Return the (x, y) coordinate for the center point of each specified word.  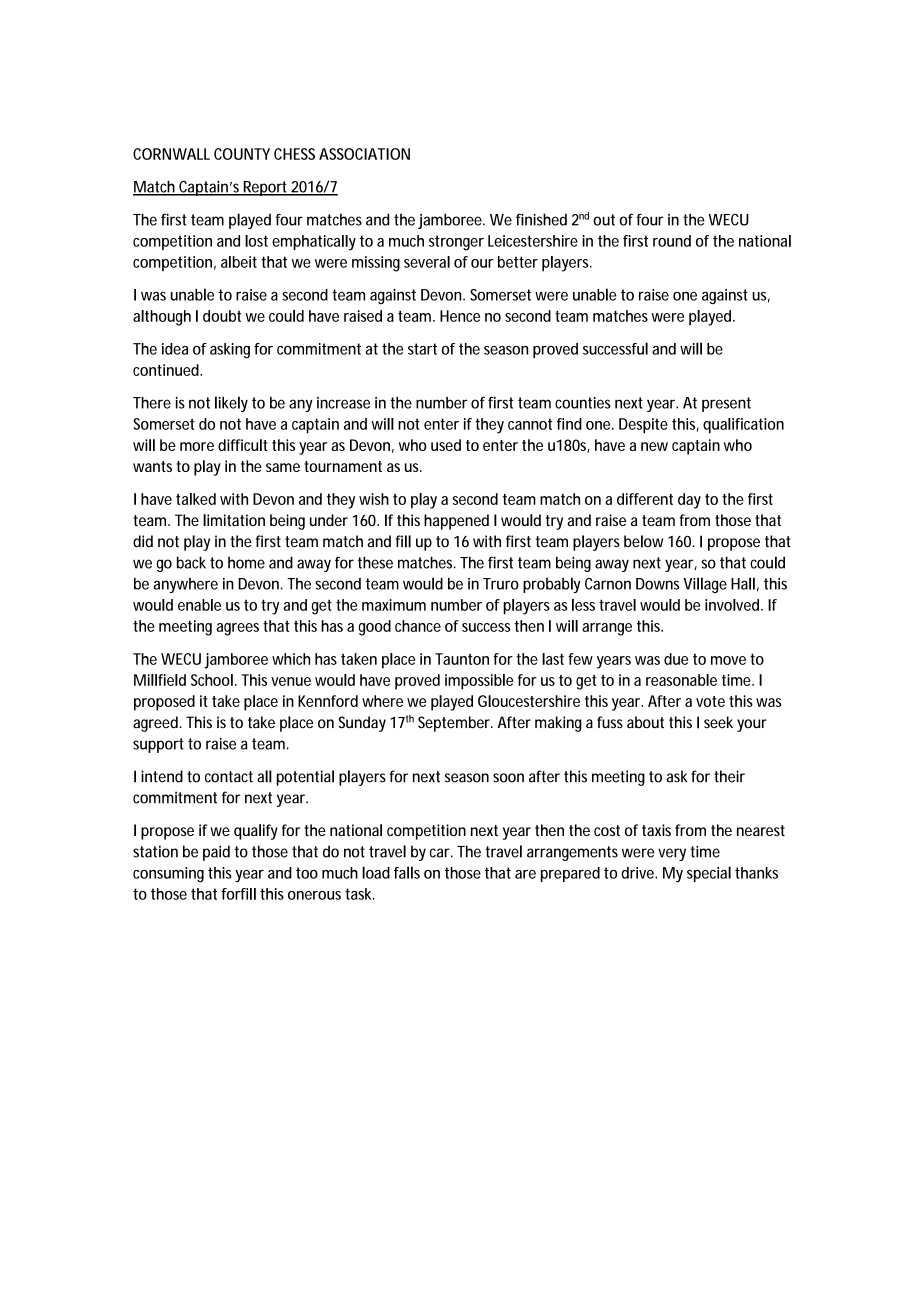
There (152, 403)
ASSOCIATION (364, 154)
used (446, 445)
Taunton (464, 659)
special (709, 874)
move (728, 660)
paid (216, 853)
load (378, 872)
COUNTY (242, 154)
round (672, 241)
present (726, 404)
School (213, 680)
